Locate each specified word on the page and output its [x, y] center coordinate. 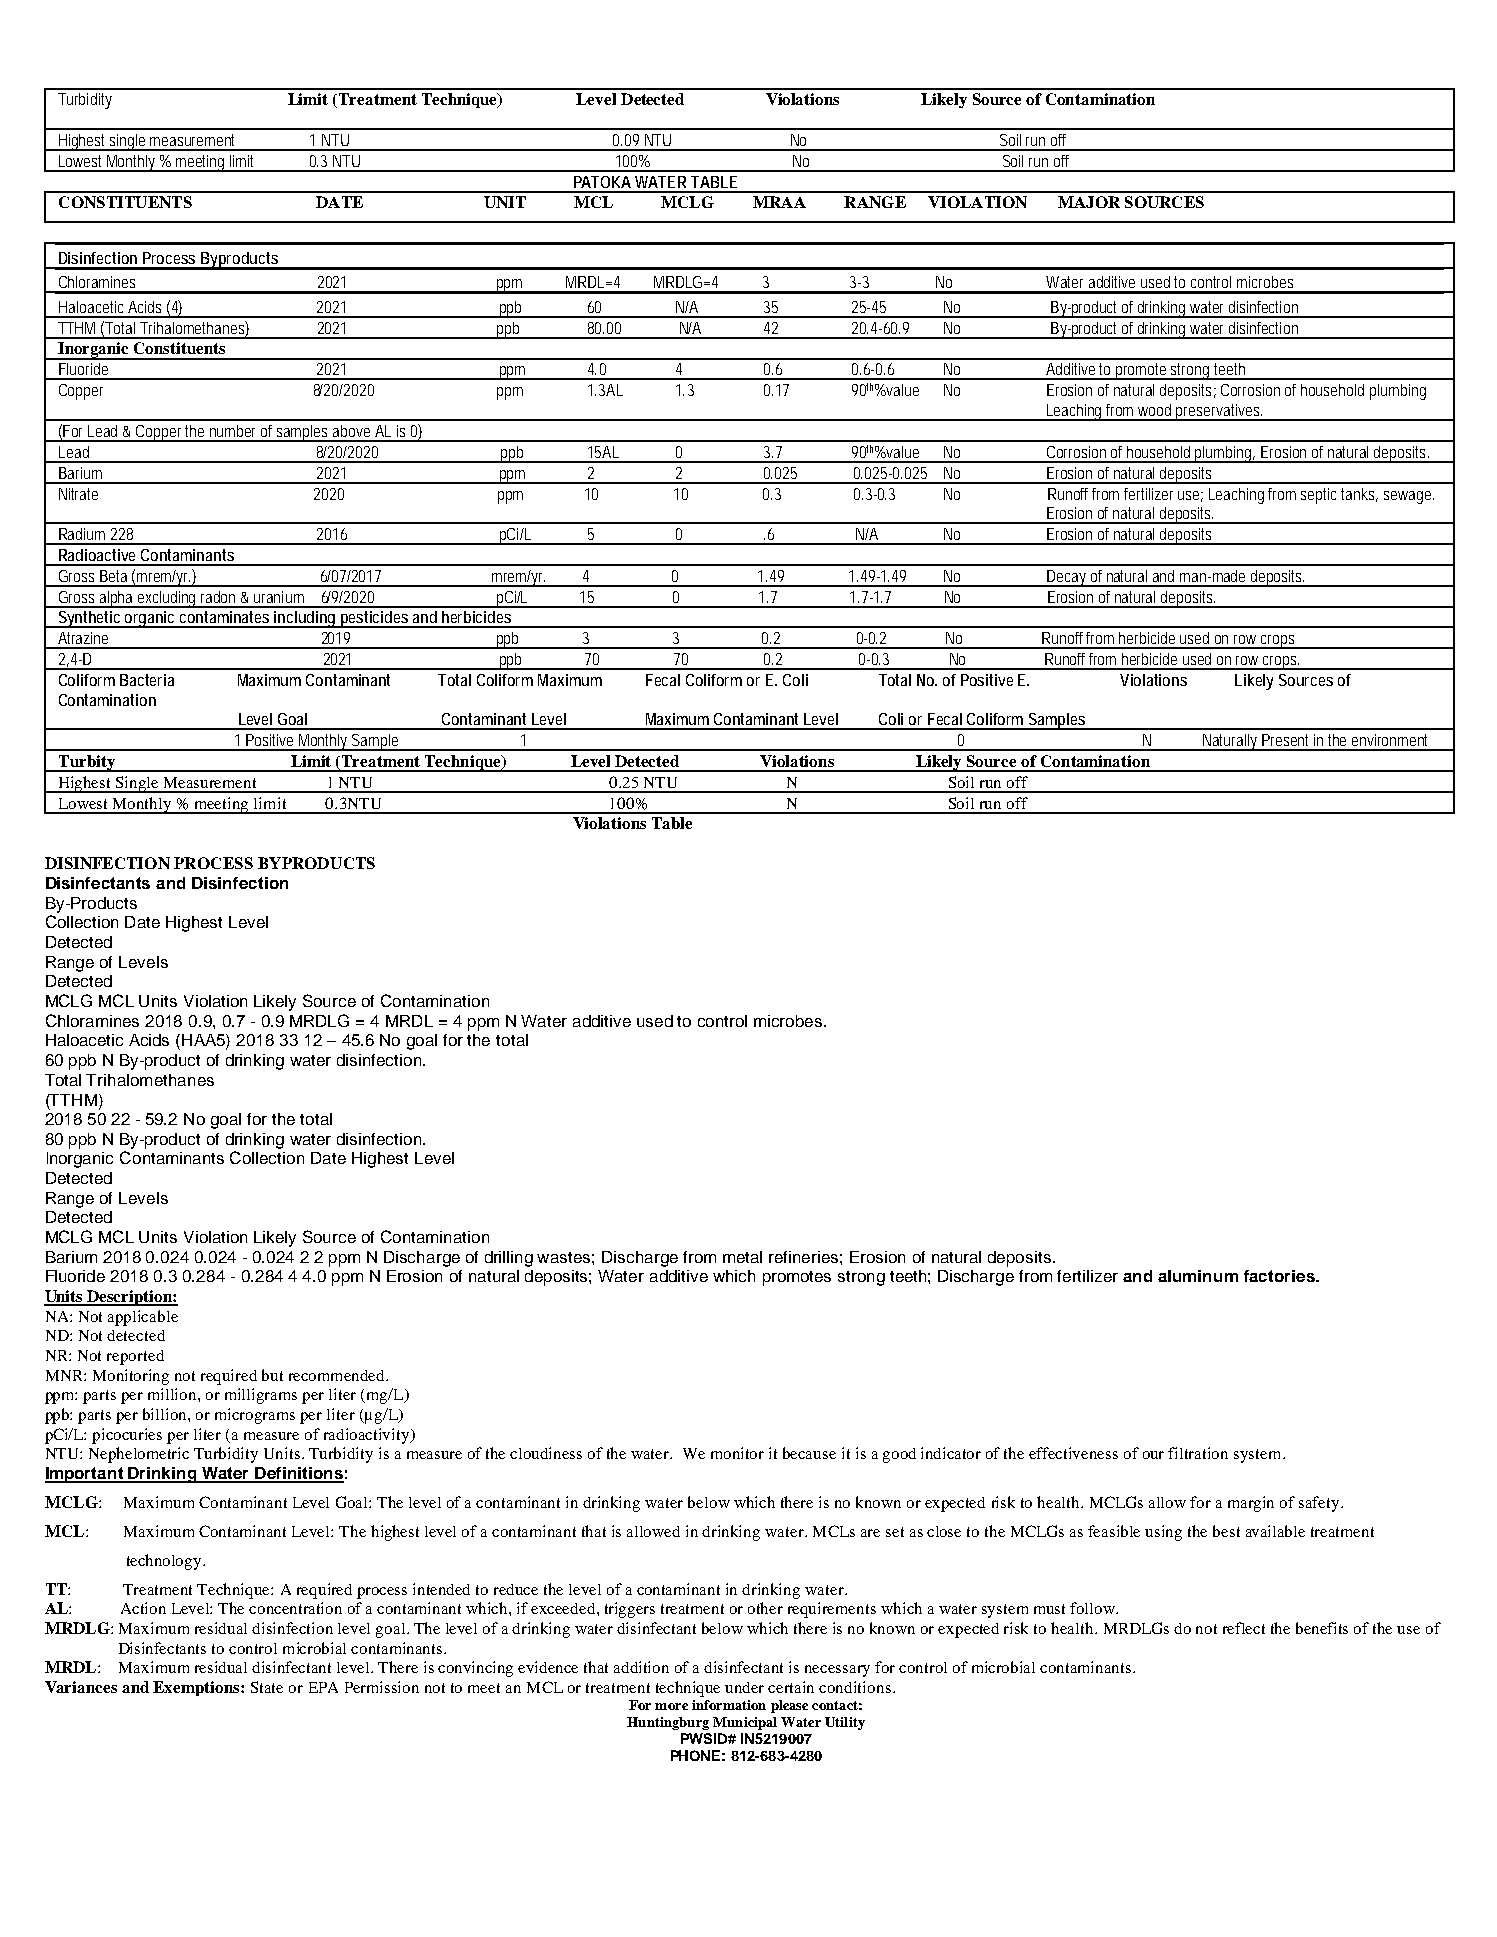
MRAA [779, 202]
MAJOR [1089, 202]
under [744, 1687]
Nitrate [78, 494]
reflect [1244, 1628]
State [267, 1687]
